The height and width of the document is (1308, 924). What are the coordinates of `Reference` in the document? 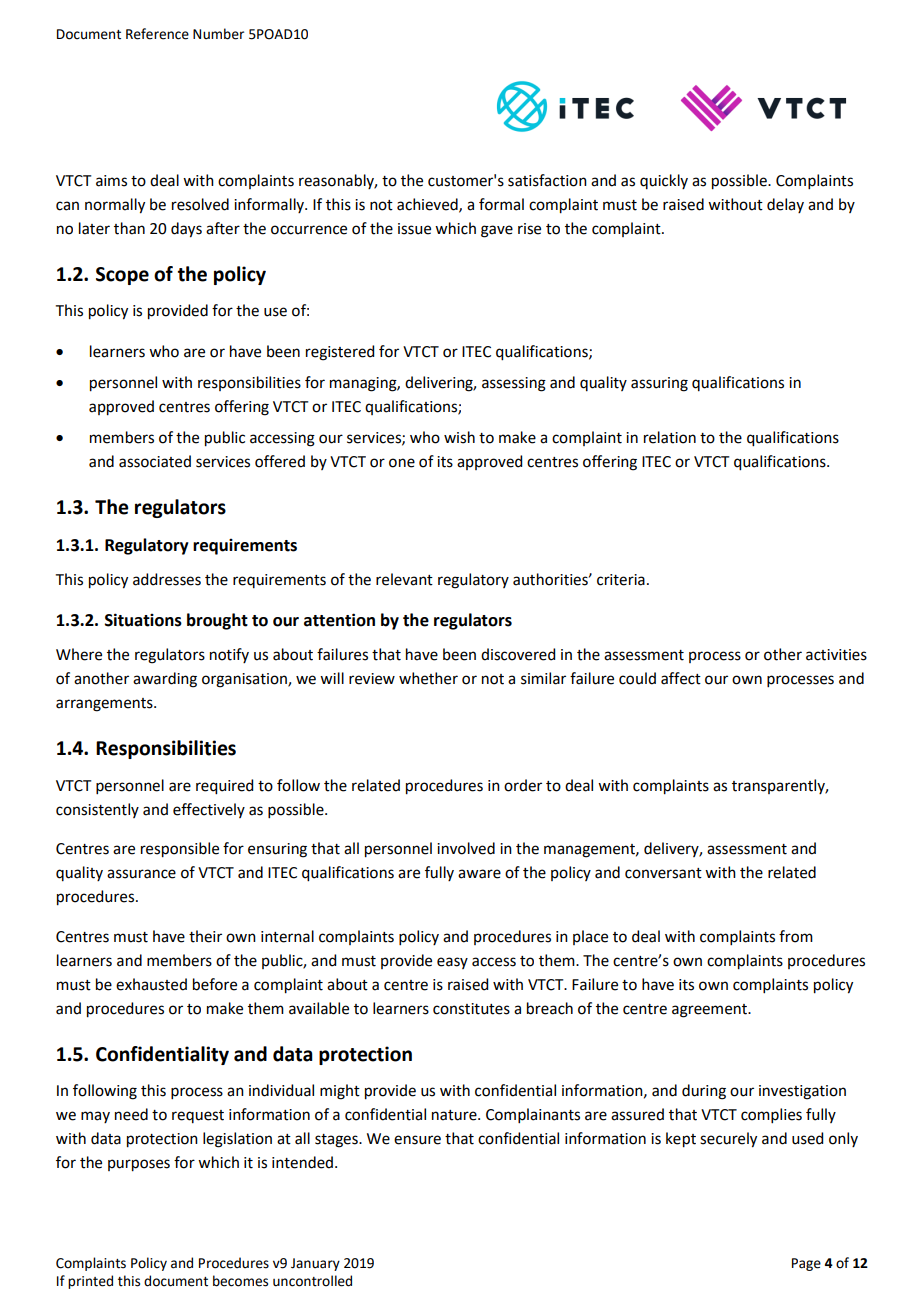 It's located at (157, 34).
